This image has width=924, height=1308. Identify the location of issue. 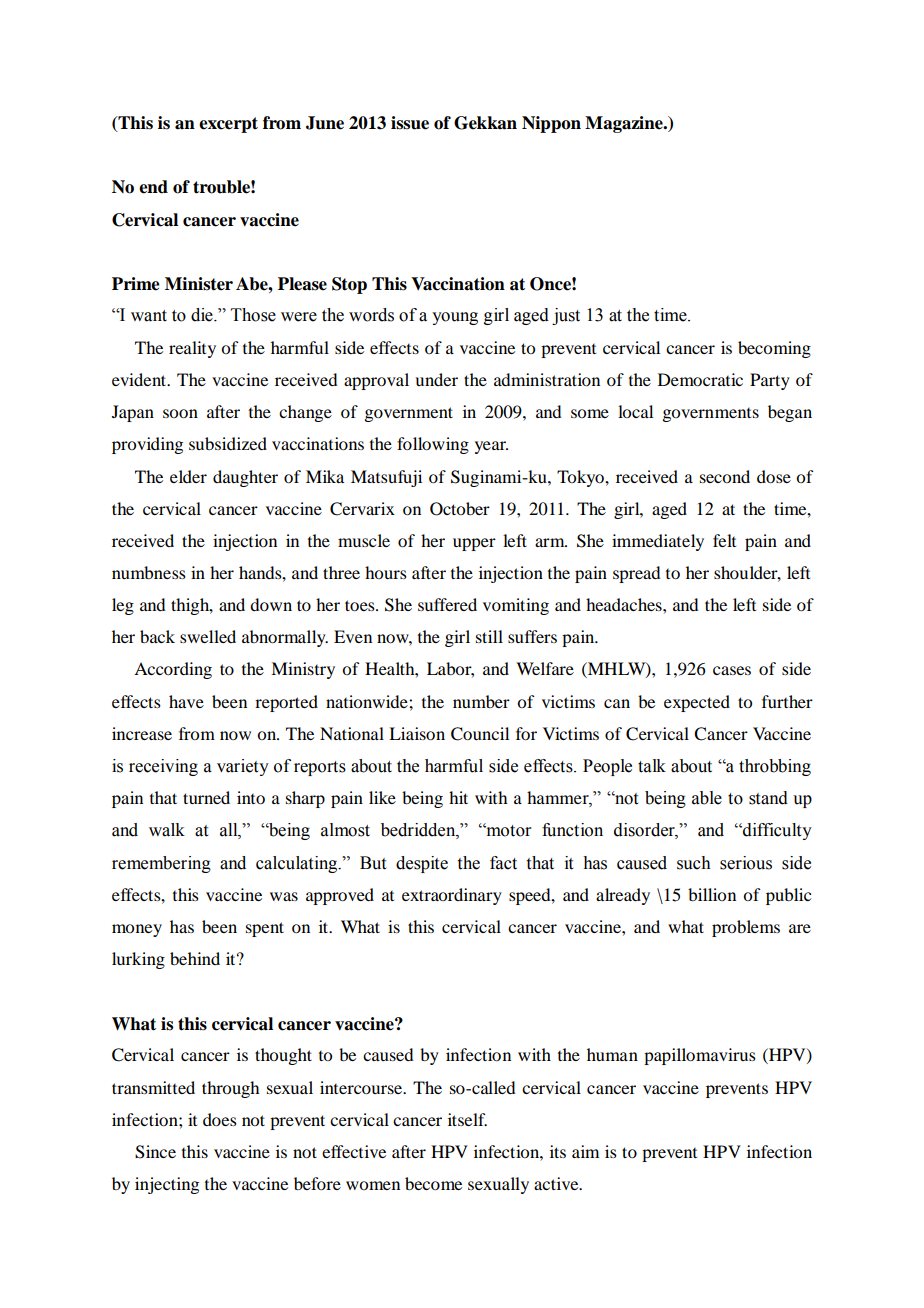
(410, 123).
